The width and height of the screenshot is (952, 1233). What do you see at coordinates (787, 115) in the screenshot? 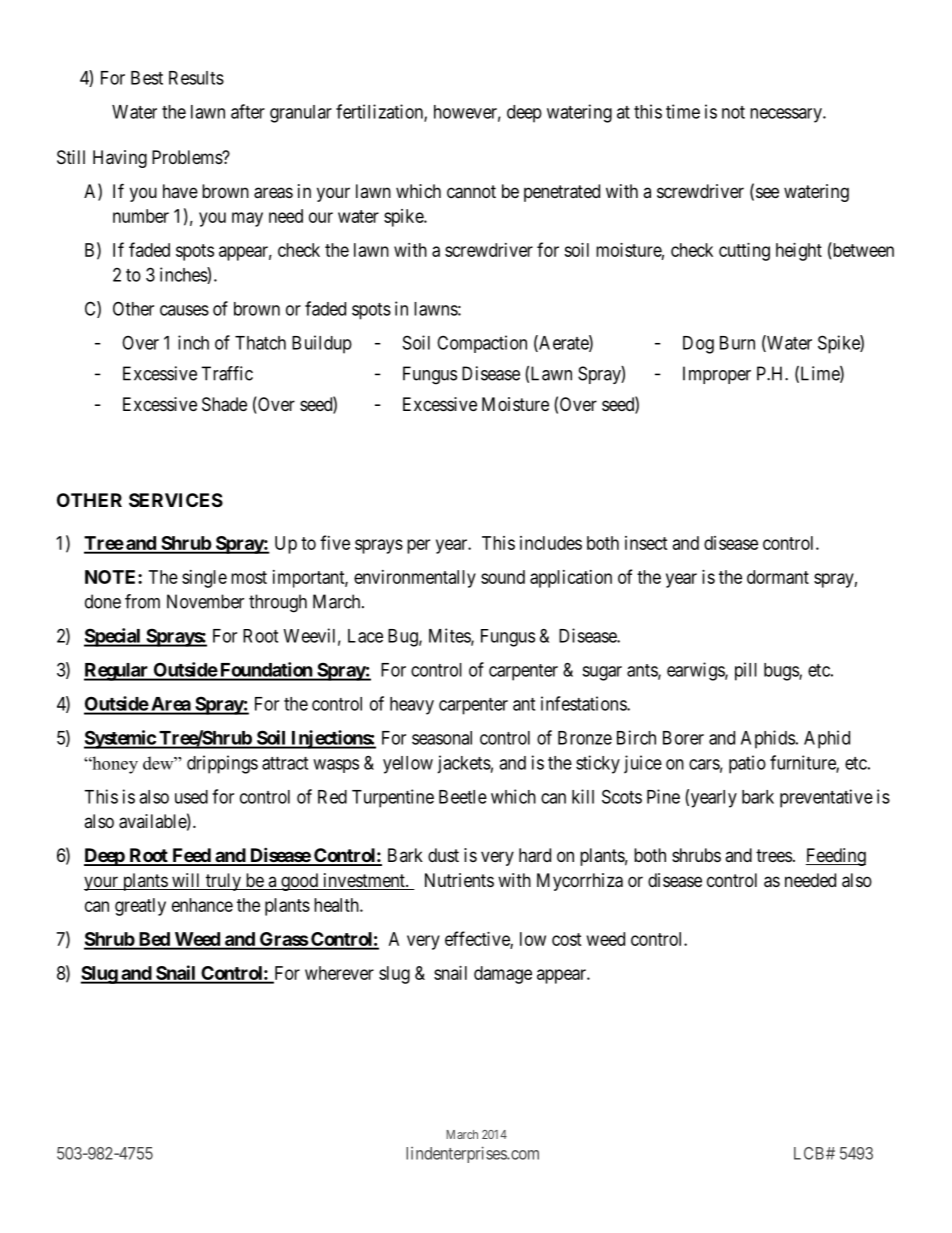
I see `necessary` at bounding box center [787, 115].
